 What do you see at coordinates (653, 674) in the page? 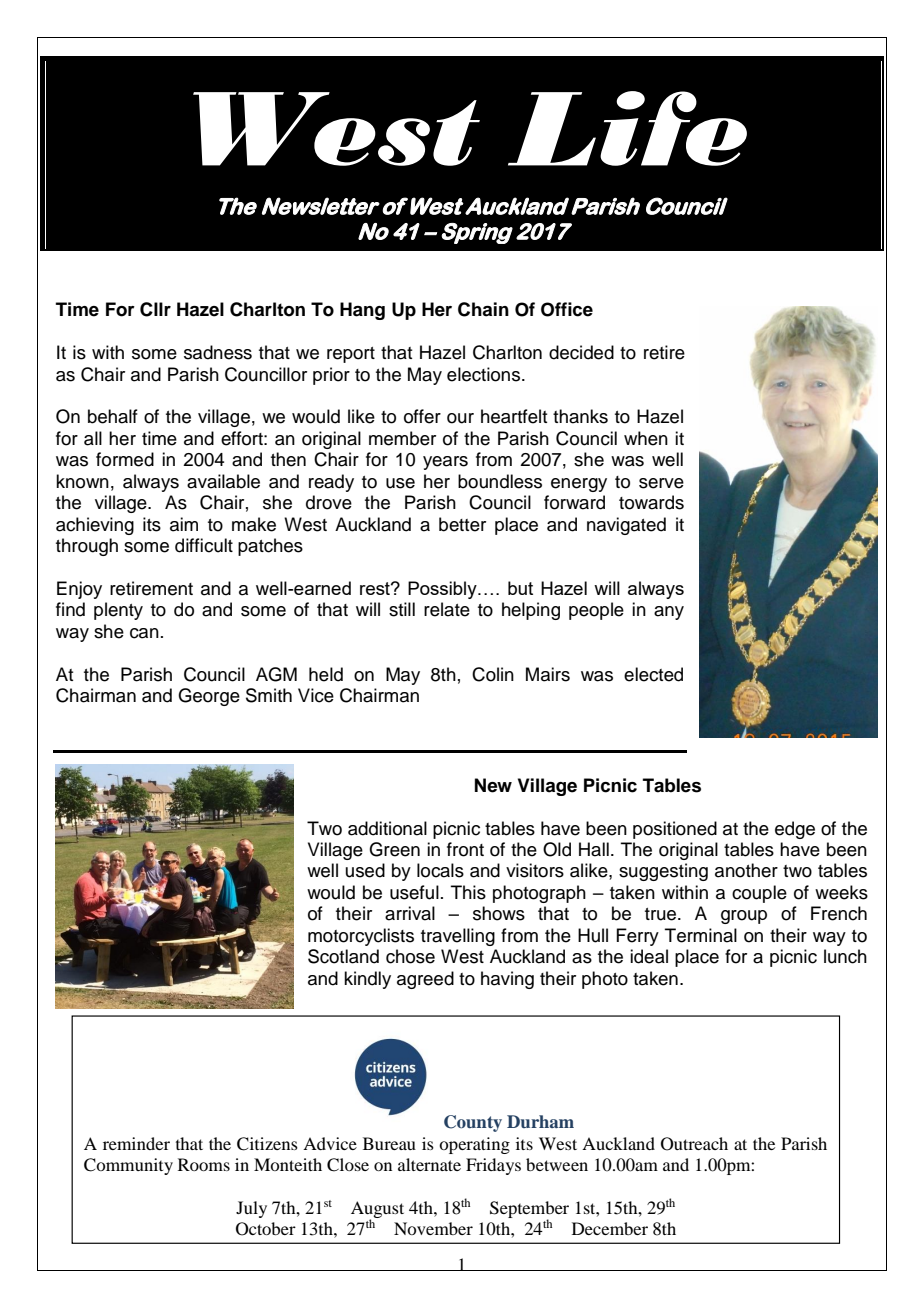
I see `elected` at bounding box center [653, 674].
